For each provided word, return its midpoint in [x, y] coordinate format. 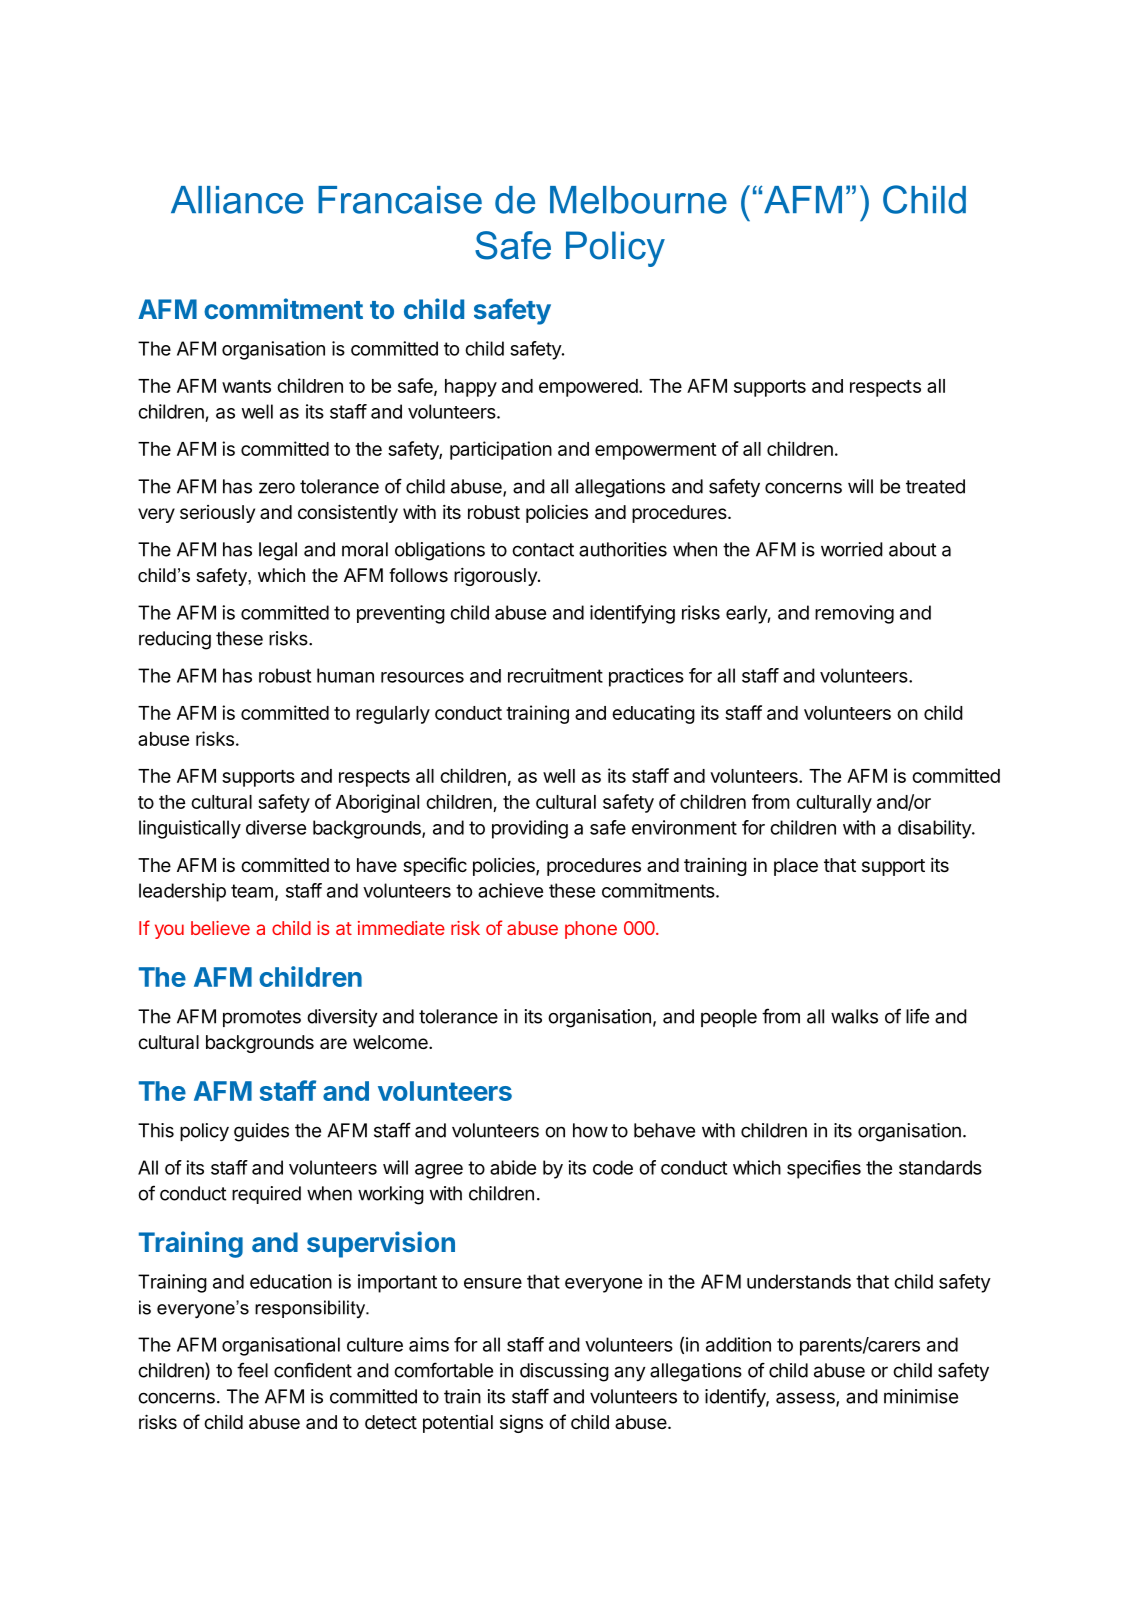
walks [854, 1016]
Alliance [237, 200]
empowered [589, 388]
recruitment [555, 675]
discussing [564, 1372]
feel [252, 1370]
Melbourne [638, 200]
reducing [175, 640]
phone [591, 930]
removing [854, 614]
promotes [262, 1018]
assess [806, 1399]
